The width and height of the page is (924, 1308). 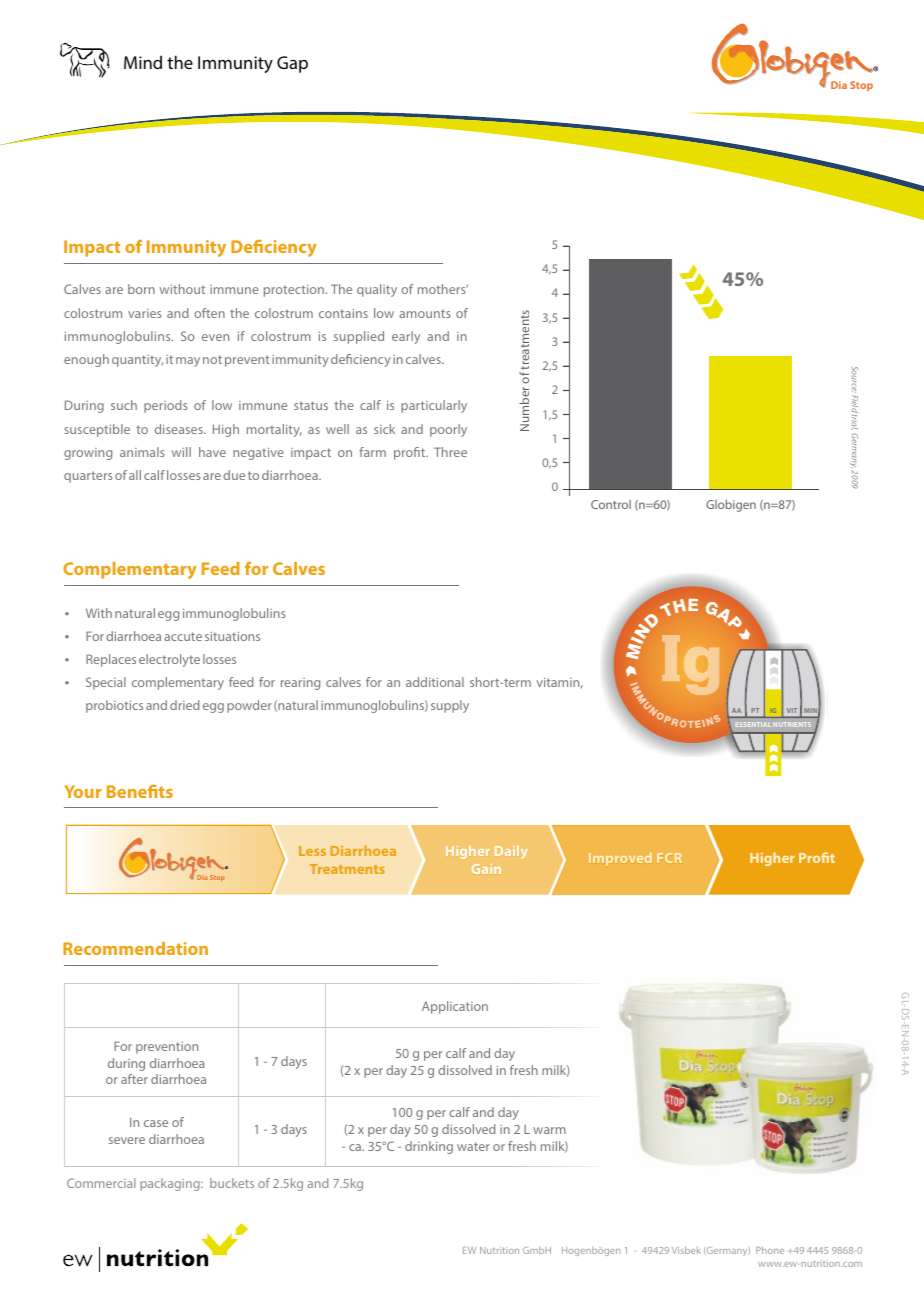 What do you see at coordinates (425, 313) in the page?
I see `amounts` at bounding box center [425, 313].
